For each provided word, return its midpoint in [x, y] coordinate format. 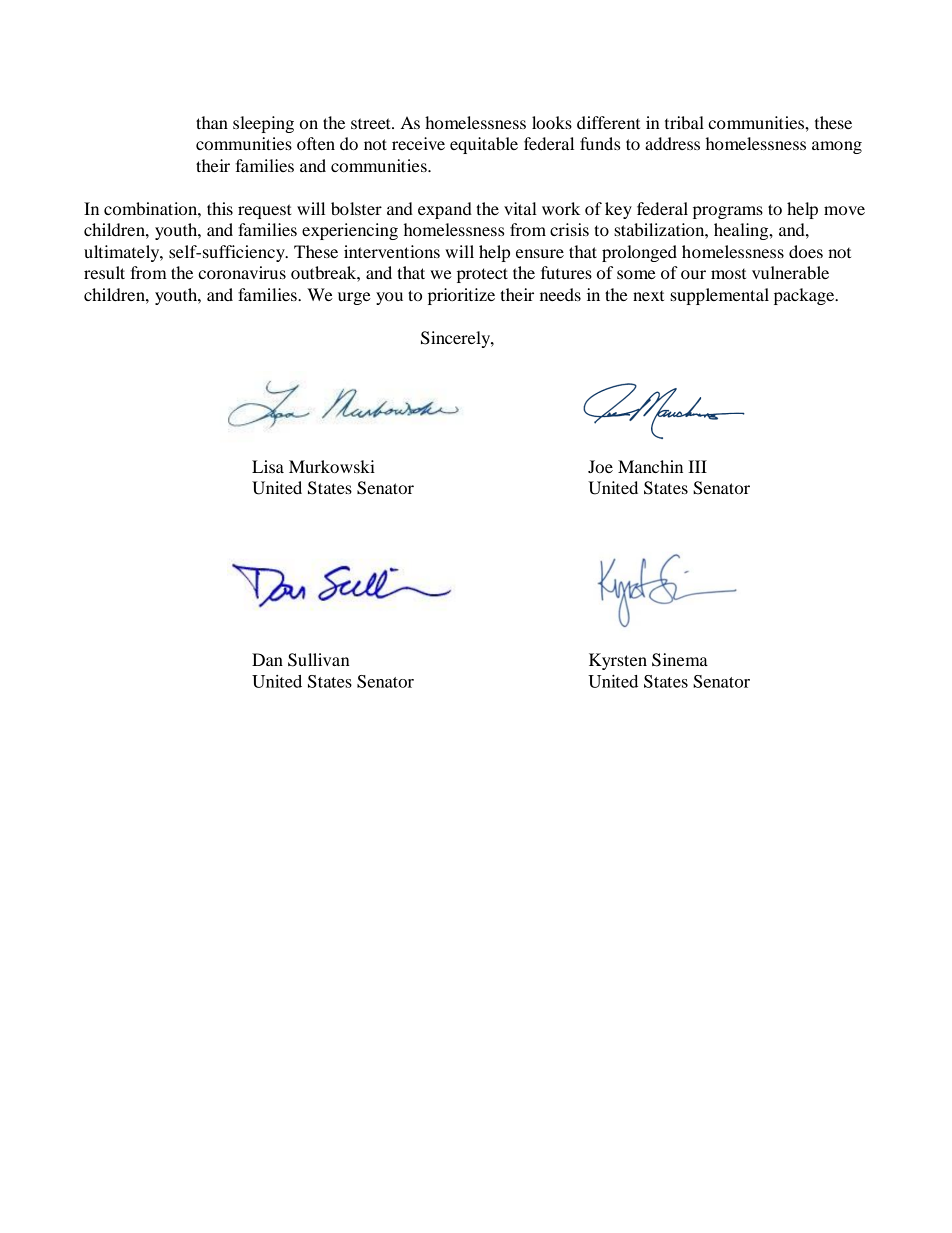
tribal [684, 122]
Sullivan [319, 660]
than [212, 122]
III [697, 466]
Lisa [268, 466]
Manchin [650, 466]
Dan [267, 659]
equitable [484, 145]
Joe [600, 466]
